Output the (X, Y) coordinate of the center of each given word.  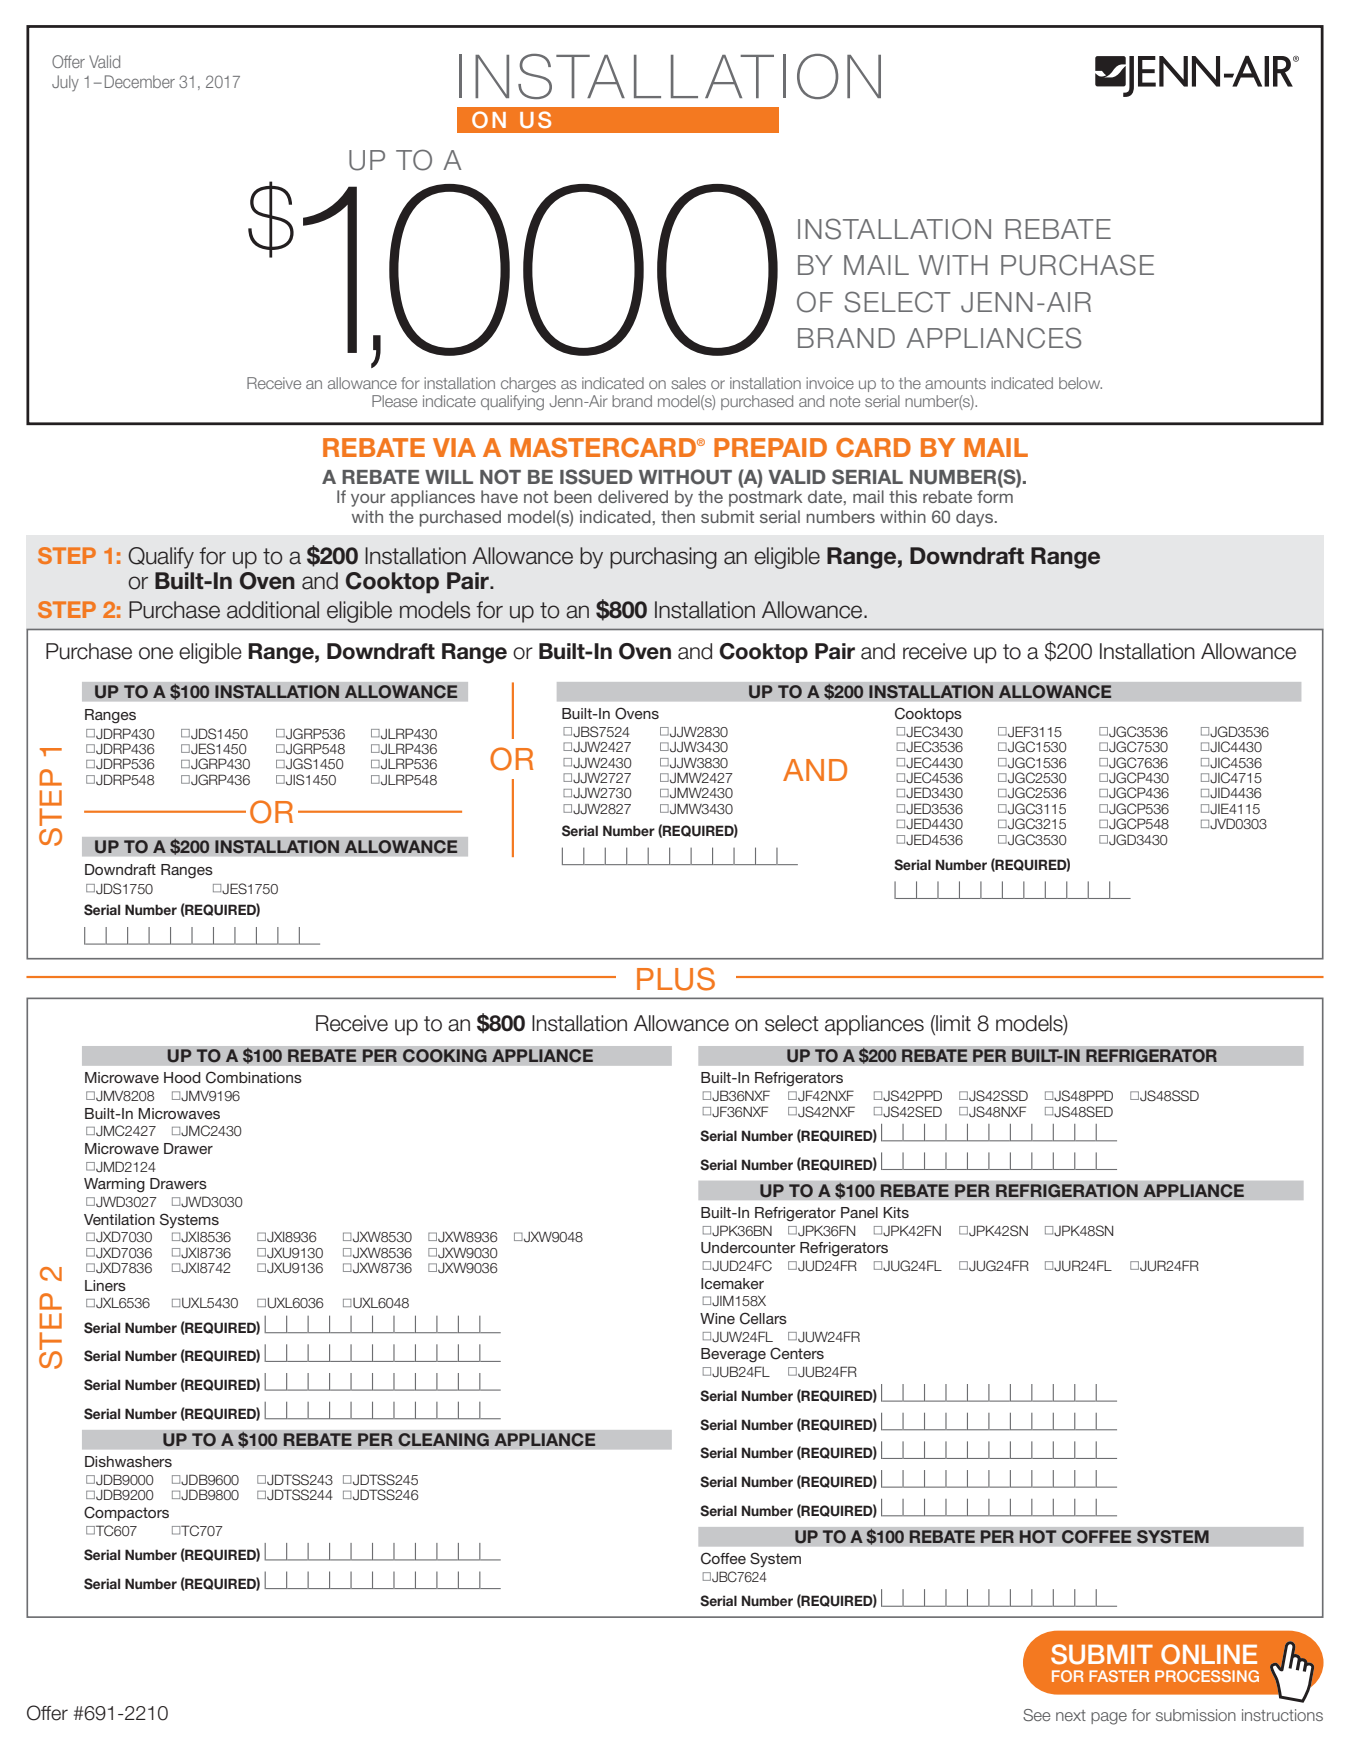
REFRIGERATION (1066, 1191)
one (156, 653)
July (65, 83)
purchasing (663, 558)
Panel (859, 1212)
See (1037, 1715)
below (1080, 383)
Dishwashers (128, 1461)
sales (688, 383)
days (974, 518)
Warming (114, 1185)
